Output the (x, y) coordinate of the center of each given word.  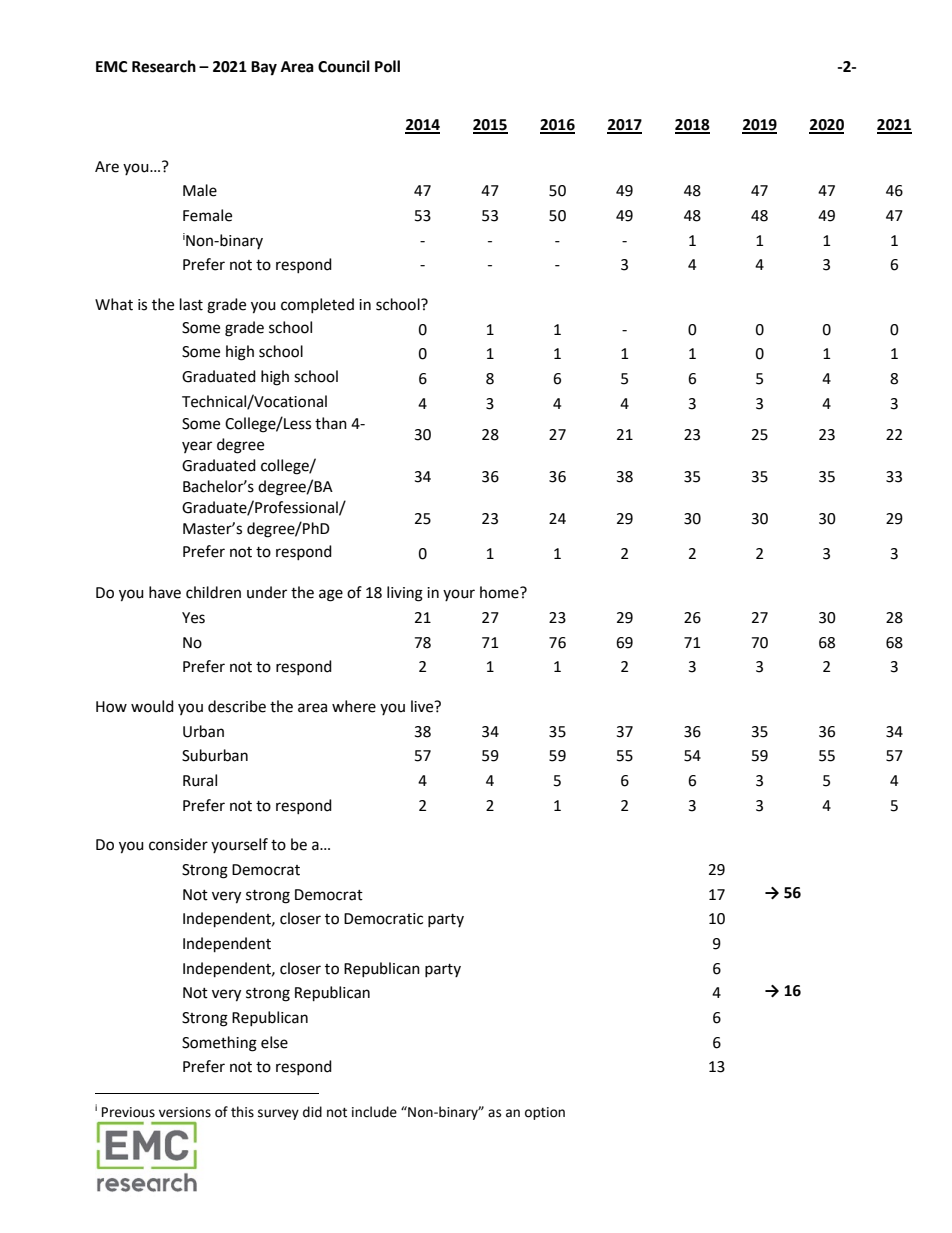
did (312, 1112)
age (331, 595)
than (331, 423)
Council (344, 66)
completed (317, 305)
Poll (387, 66)
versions (185, 1112)
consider (178, 844)
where (354, 706)
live (423, 706)
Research (164, 66)
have (165, 592)
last (191, 304)
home (500, 592)
